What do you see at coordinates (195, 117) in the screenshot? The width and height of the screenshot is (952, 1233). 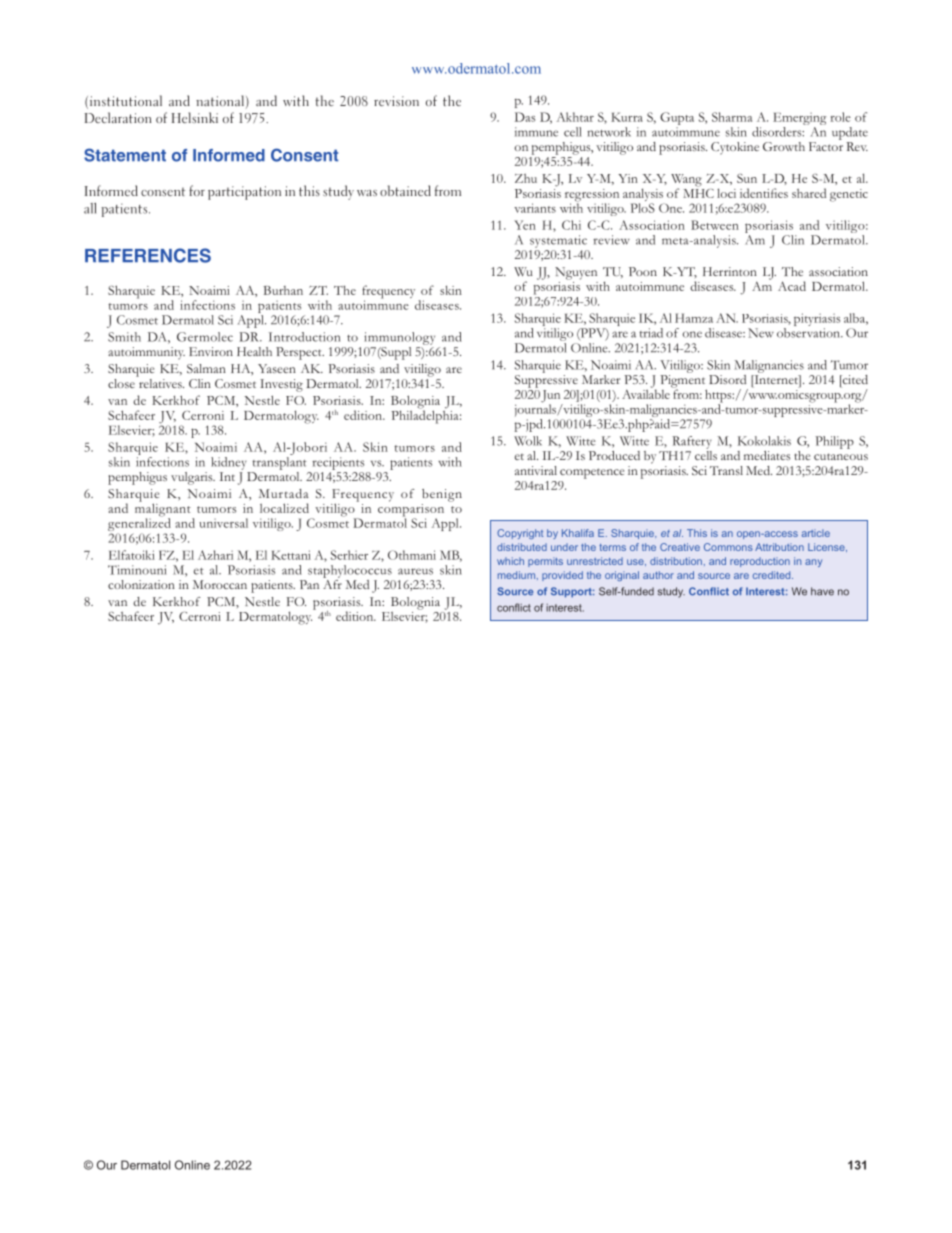 I see `Helsinki` at bounding box center [195, 117].
